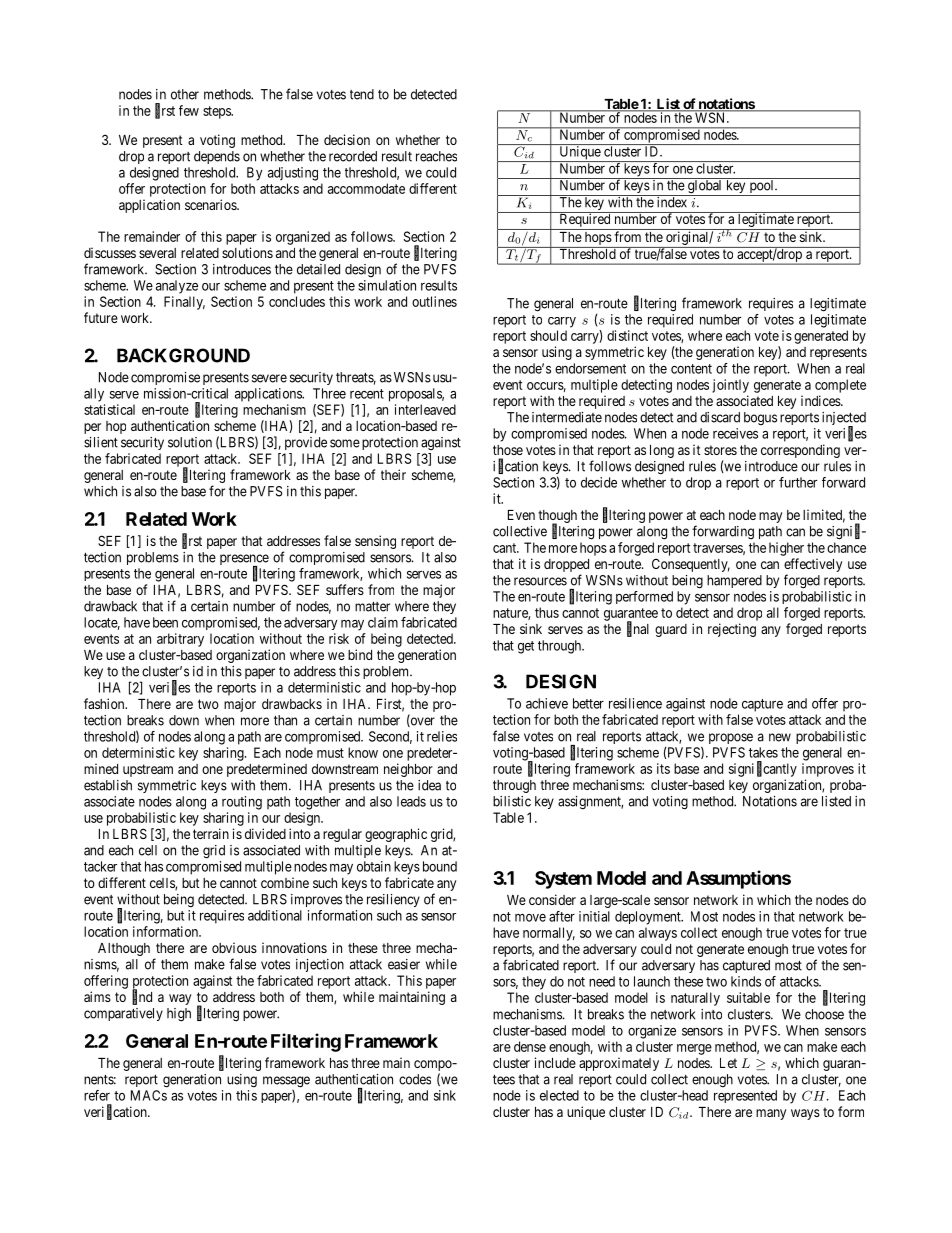 This document has height=1233, width=952. I want to click on routing, so click(242, 803).
